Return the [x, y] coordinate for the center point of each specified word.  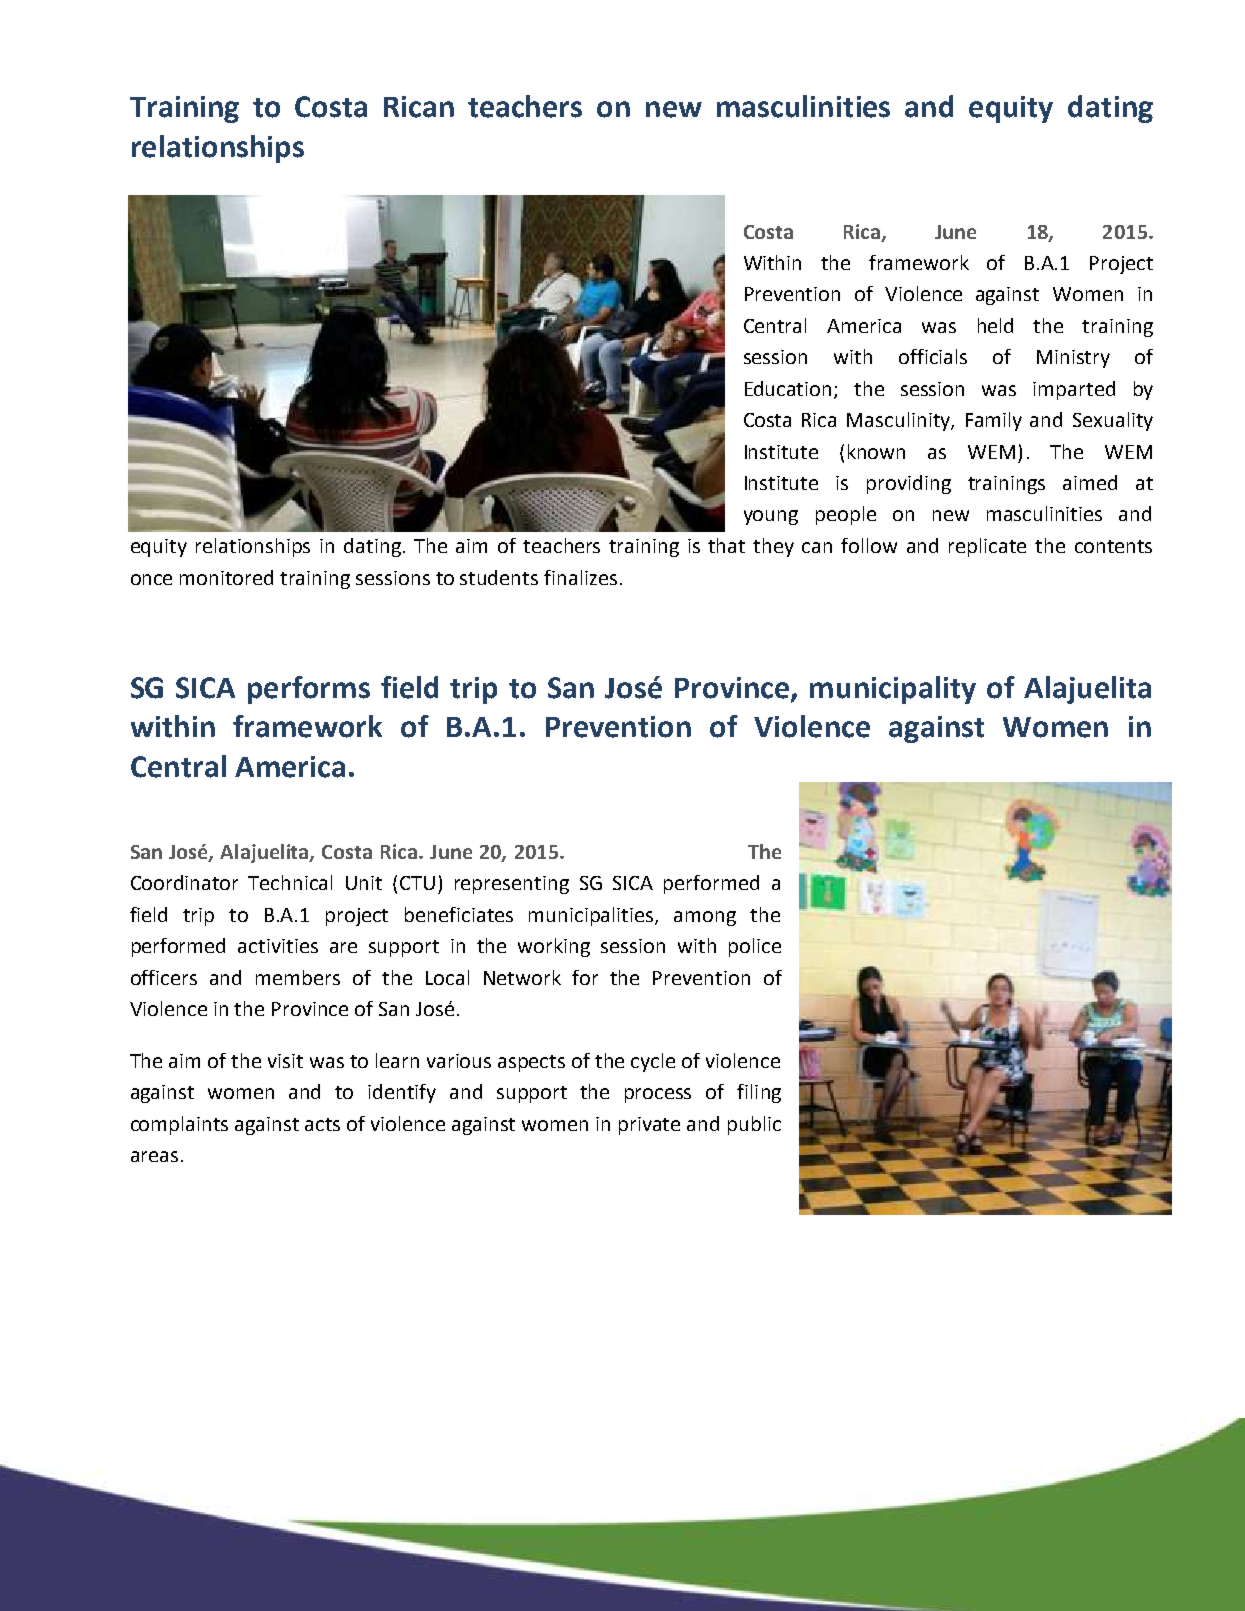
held [995, 325]
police [755, 947]
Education [790, 390]
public [754, 1125]
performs [309, 690]
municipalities [592, 916]
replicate [987, 547]
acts [322, 1124]
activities [278, 946]
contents [1113, 546]
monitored [226, 577]
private [649, 1126]
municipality [893, 690]
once [151, 579]
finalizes [580, 577]
